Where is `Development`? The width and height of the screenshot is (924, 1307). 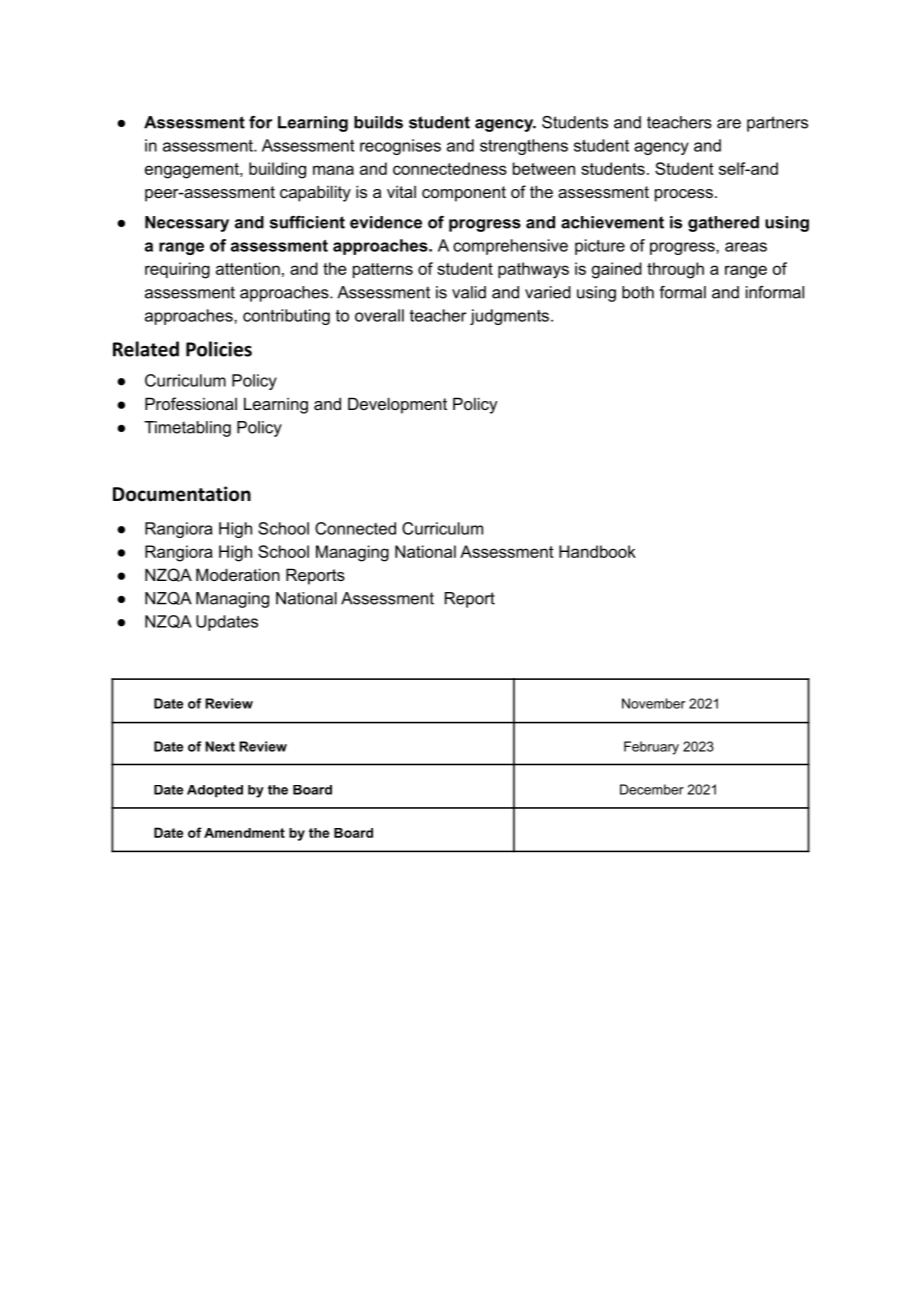
Development is located at coordinates (397, 405).
